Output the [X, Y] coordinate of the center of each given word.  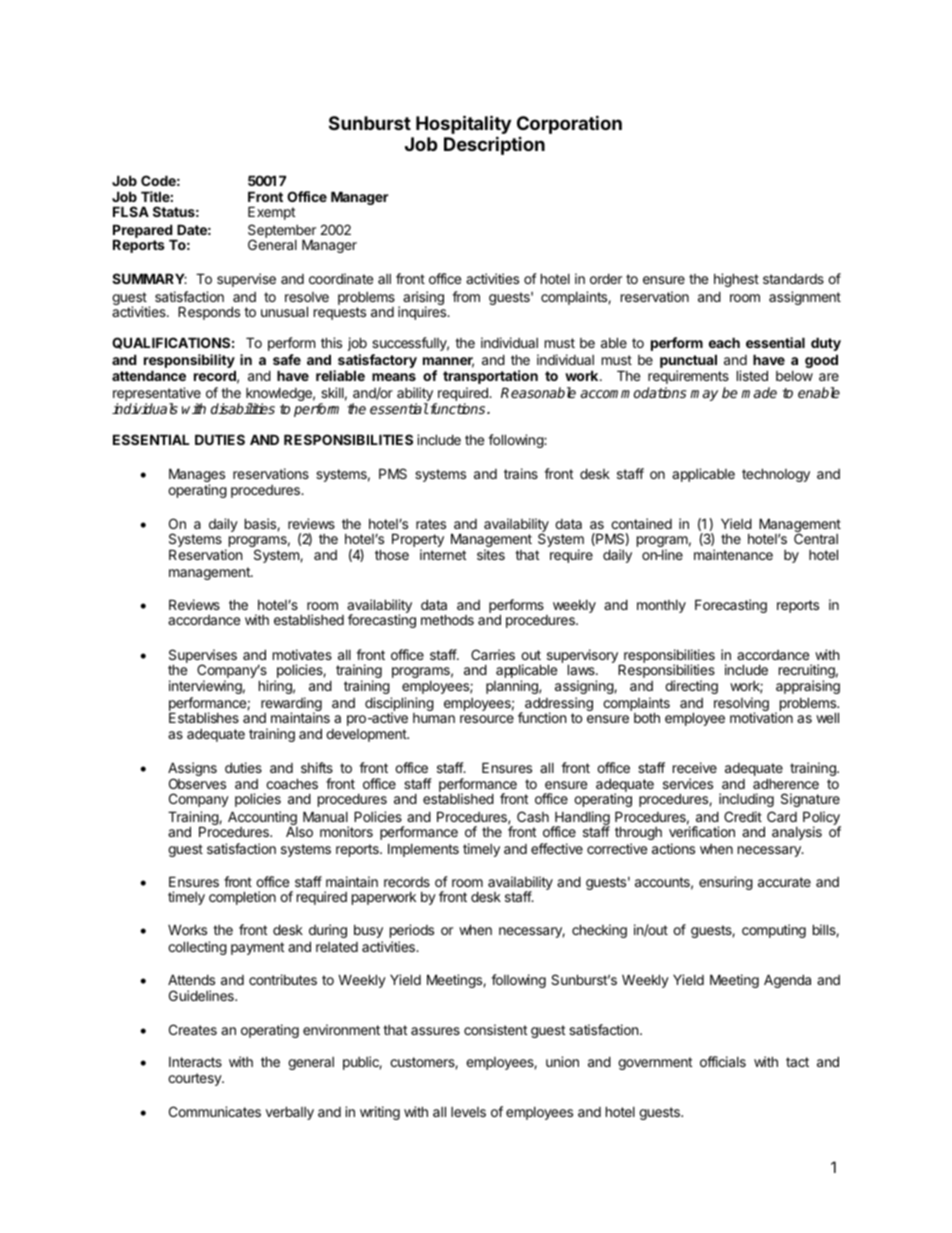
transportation [490, 377]
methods [447, 619]
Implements [423, 850]
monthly [661, 606]
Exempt [271, 213]
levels [468, 1112]
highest [736, 280]
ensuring [726, 883]
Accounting [263, 819]
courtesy [195, 1079]
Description [494, 145]
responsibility [190, 362]
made [759, 392]
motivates [302, 654]
